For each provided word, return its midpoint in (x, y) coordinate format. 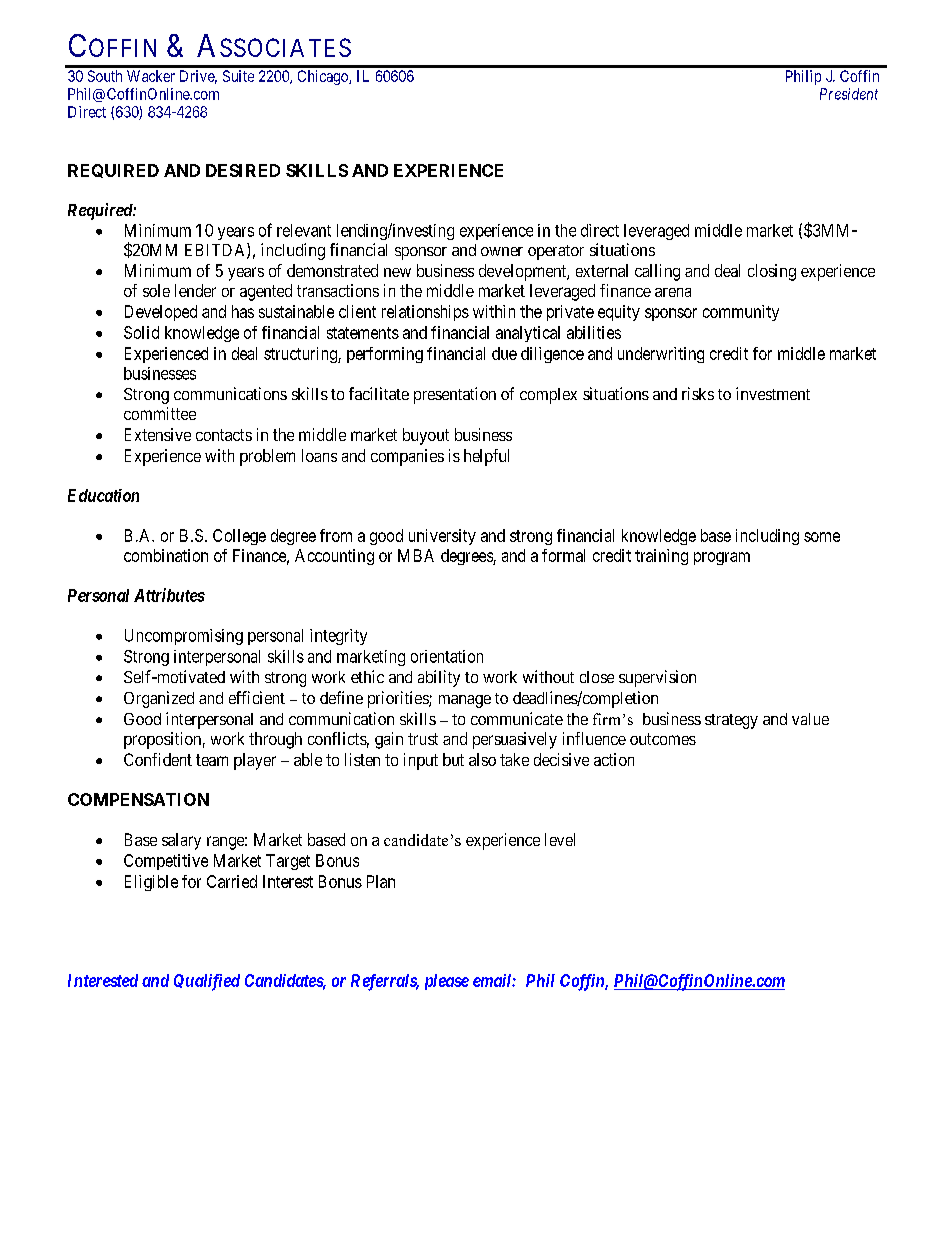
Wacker (151, 76)
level (560, 839)
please (447, 982)
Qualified (207, 982)
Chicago (324, 77)
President (849, 94)
